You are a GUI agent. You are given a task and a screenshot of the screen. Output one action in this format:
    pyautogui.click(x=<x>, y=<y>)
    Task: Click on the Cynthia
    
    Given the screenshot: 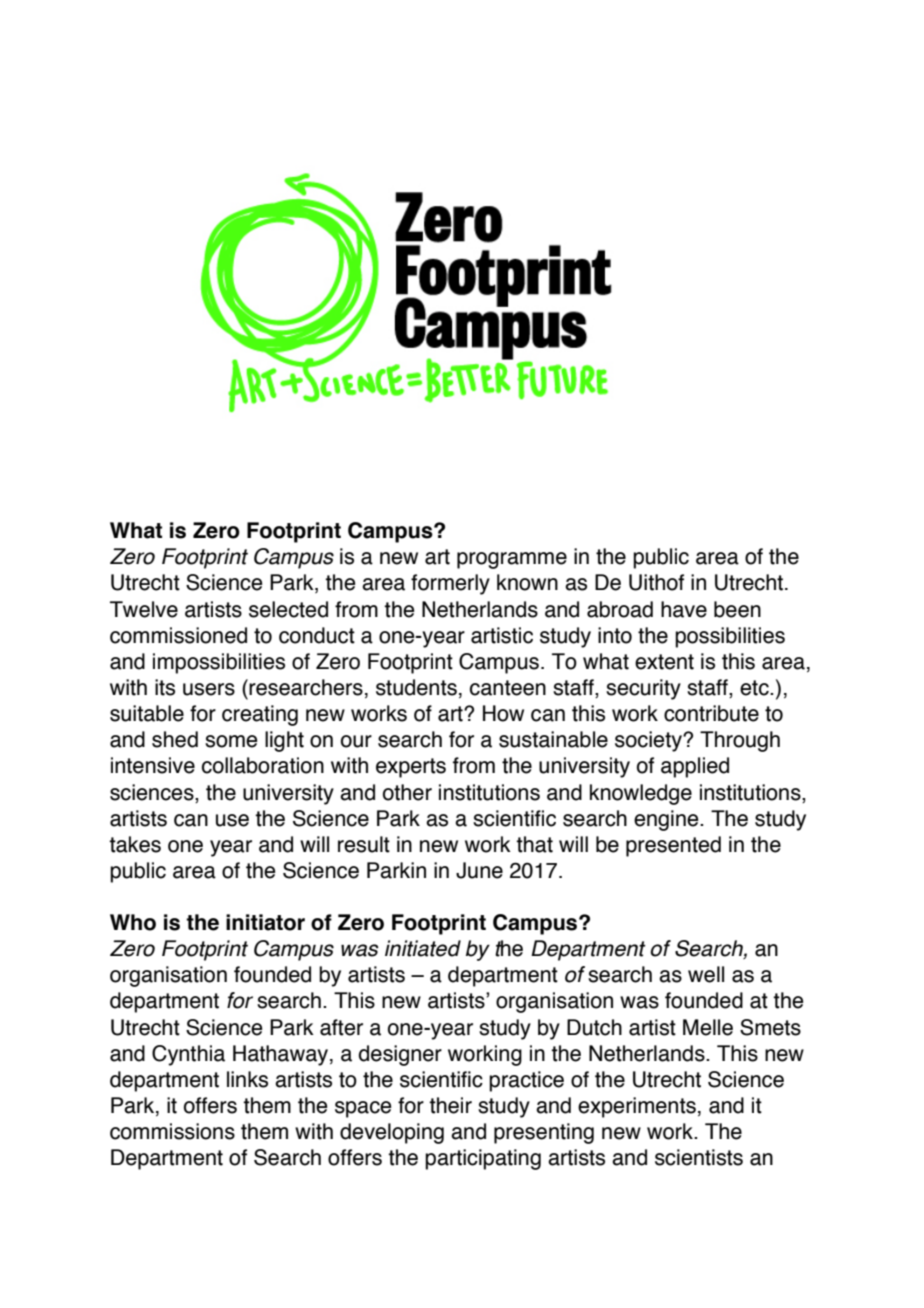 What is the action you would take?
    pyautogui.click(x=188, y=1055)
